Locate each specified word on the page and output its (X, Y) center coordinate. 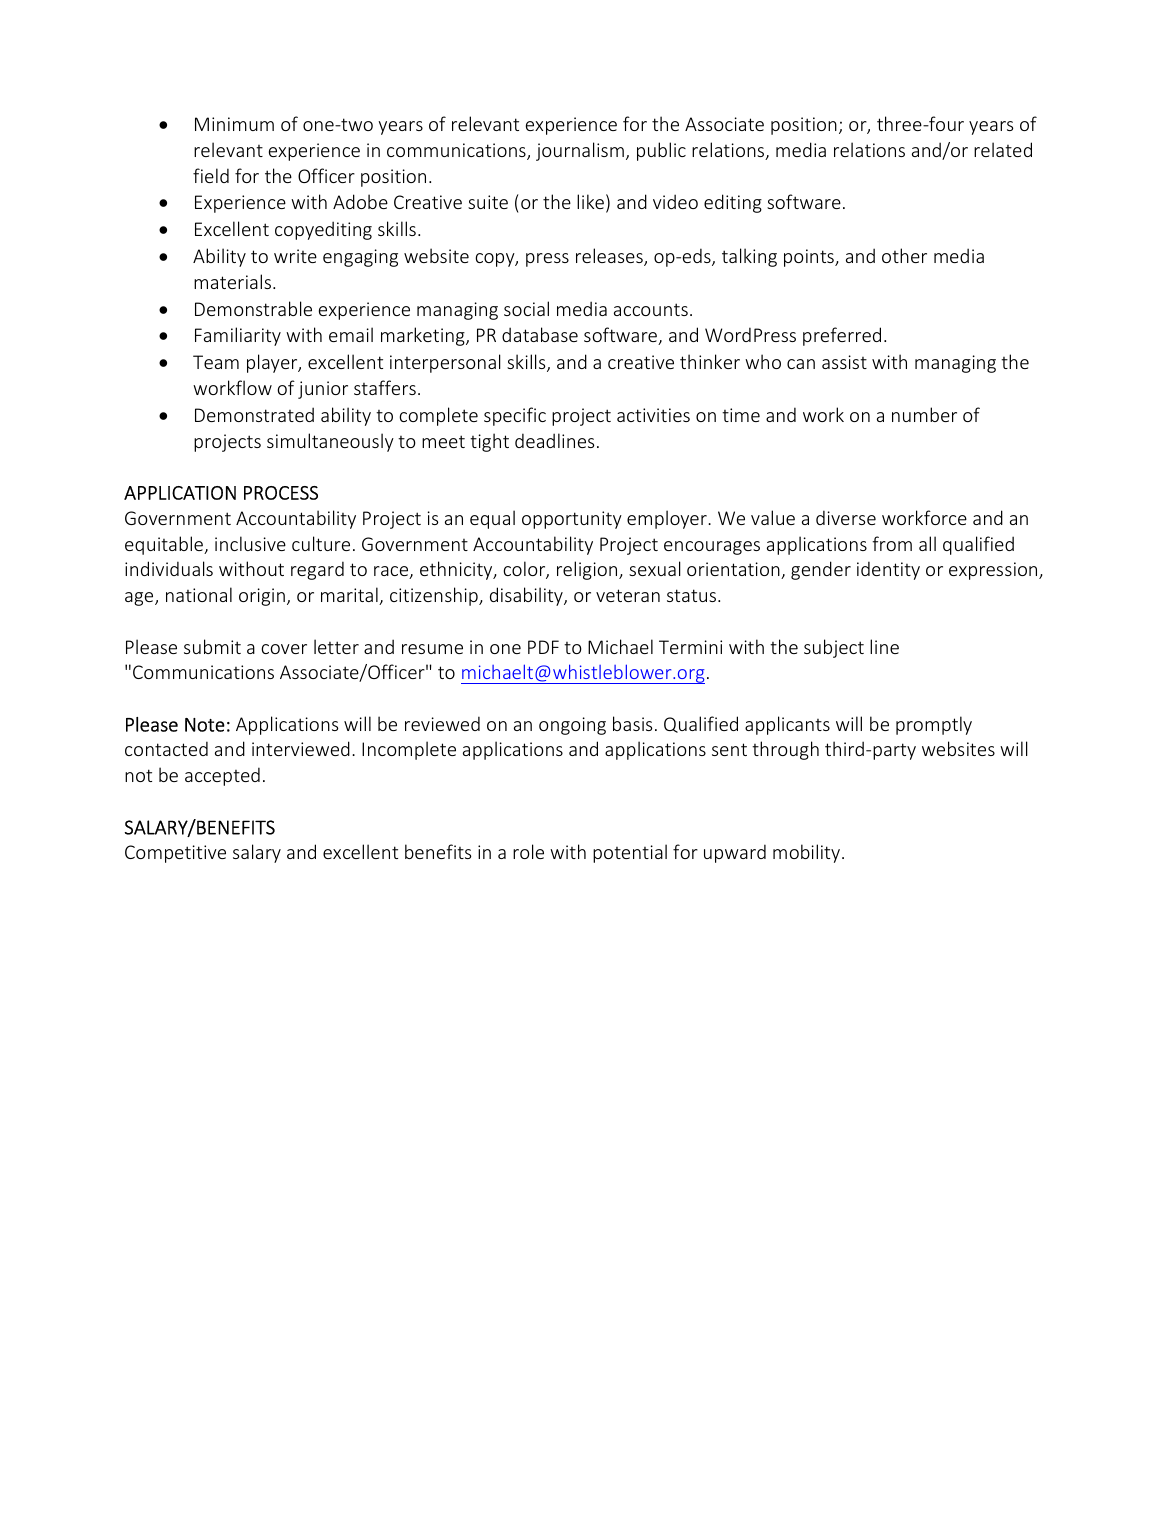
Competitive (175, 854)
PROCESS (281, 493)
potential (630, 853)
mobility (806, 853)
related (1003, 149)
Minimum (234, 124)
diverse (846, 517)
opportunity (572, 520)
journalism (580, 151)
